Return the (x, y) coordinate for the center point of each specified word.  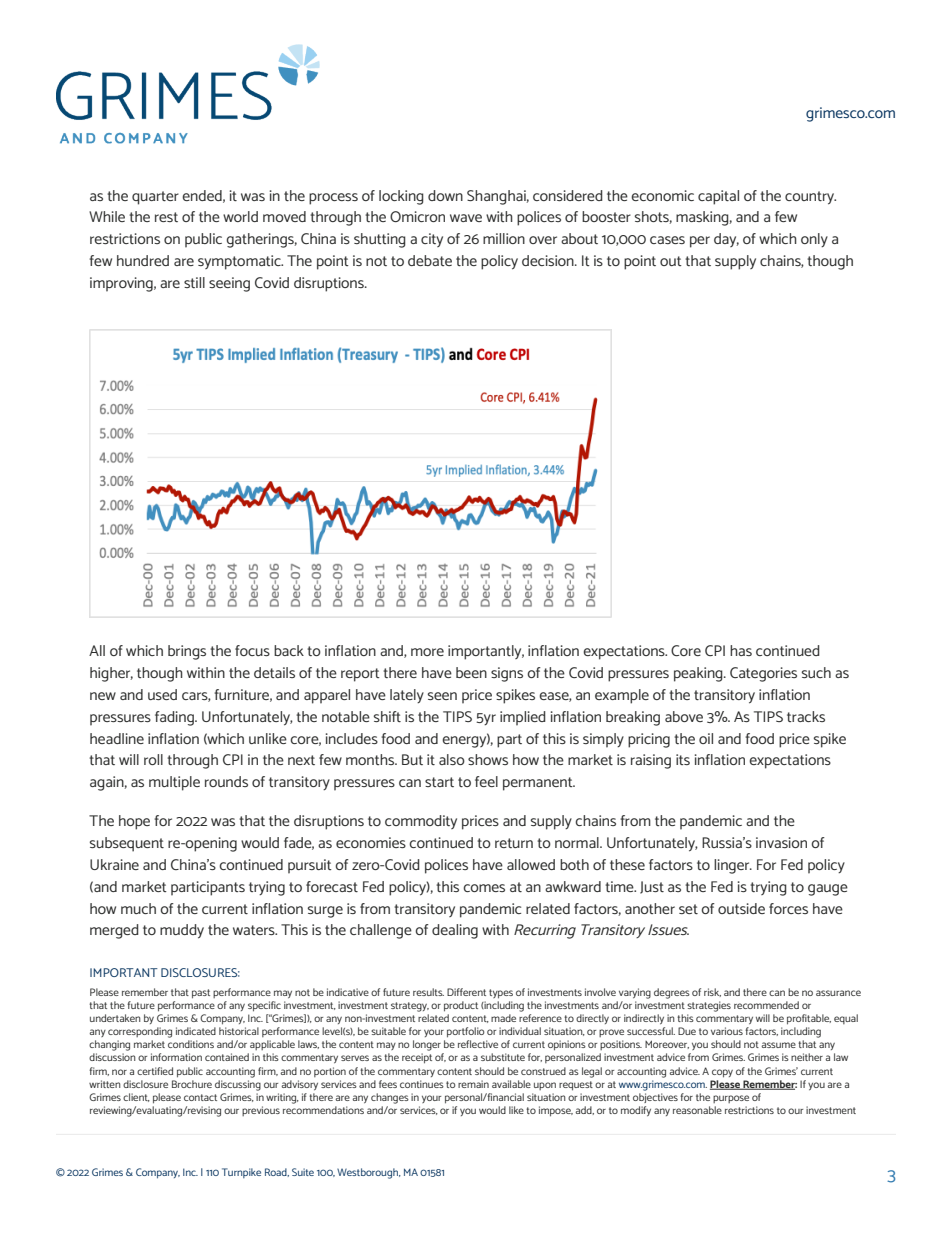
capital (718, 197)
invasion (781, 842)
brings (187, 652)
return (514, 843)
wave (466, 218)
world (240, 216)
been (471, 672)
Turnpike (241, 1173)
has (741, 650)
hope (134, 822)
